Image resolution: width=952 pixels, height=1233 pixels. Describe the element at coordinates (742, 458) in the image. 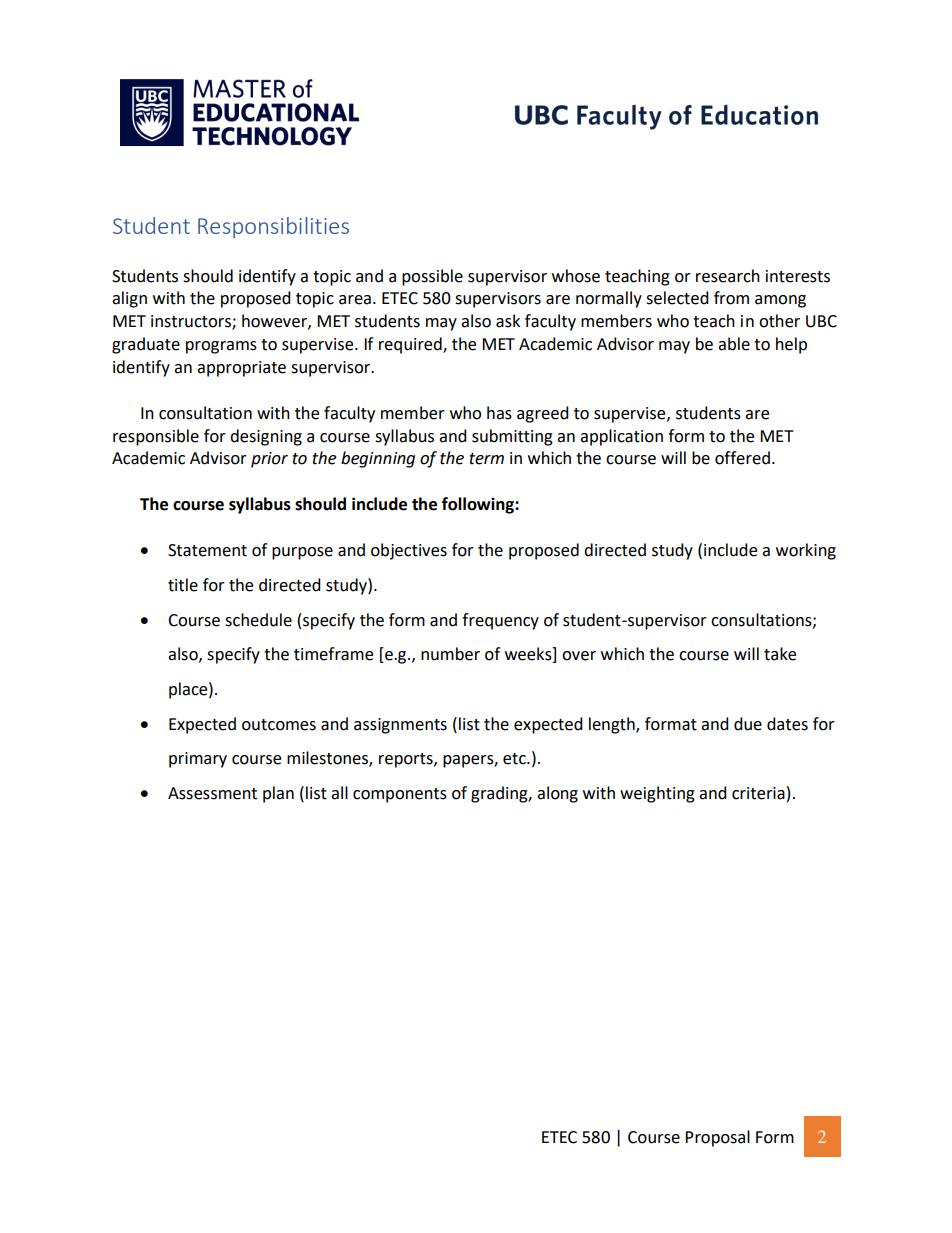

I see `offered` at that location.
